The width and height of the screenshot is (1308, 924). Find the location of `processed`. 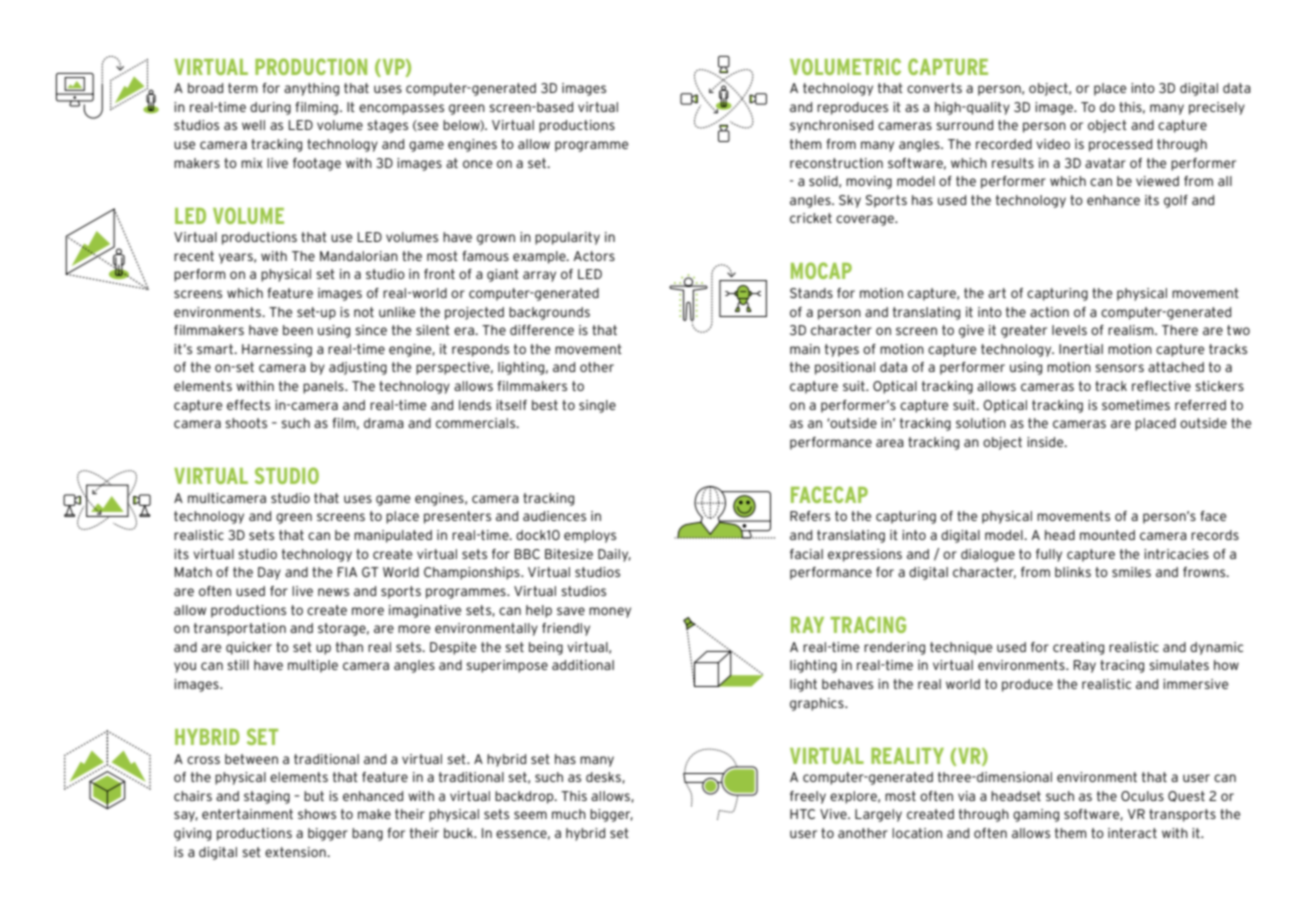

processed is located at coordinates (1120, 145).
